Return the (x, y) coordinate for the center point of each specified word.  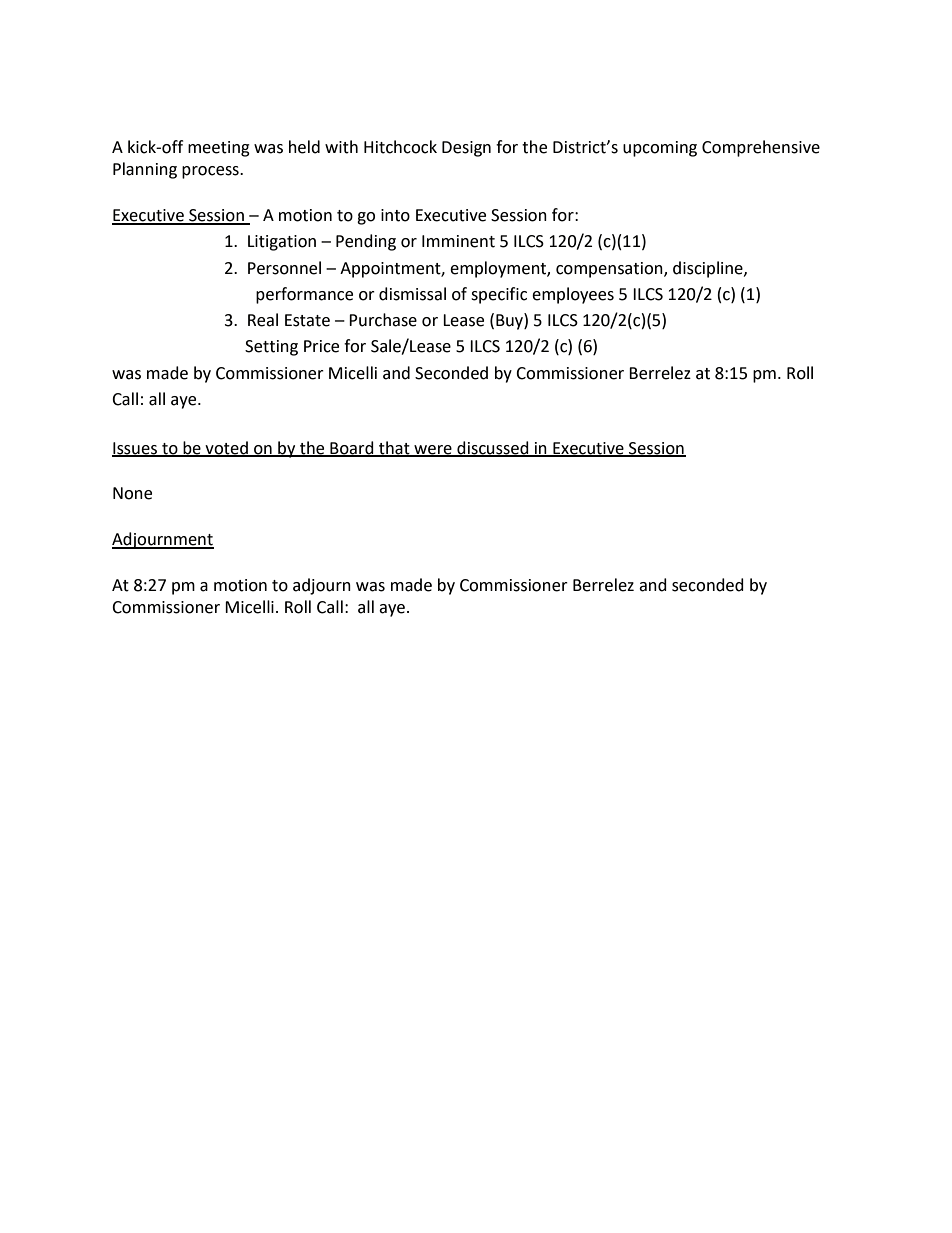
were (433, 450)
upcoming (660, 149)
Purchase (383, 320)
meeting (219, 149)
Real (263, 320)
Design (466, 149)
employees (573, 295)
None (132, 493)
